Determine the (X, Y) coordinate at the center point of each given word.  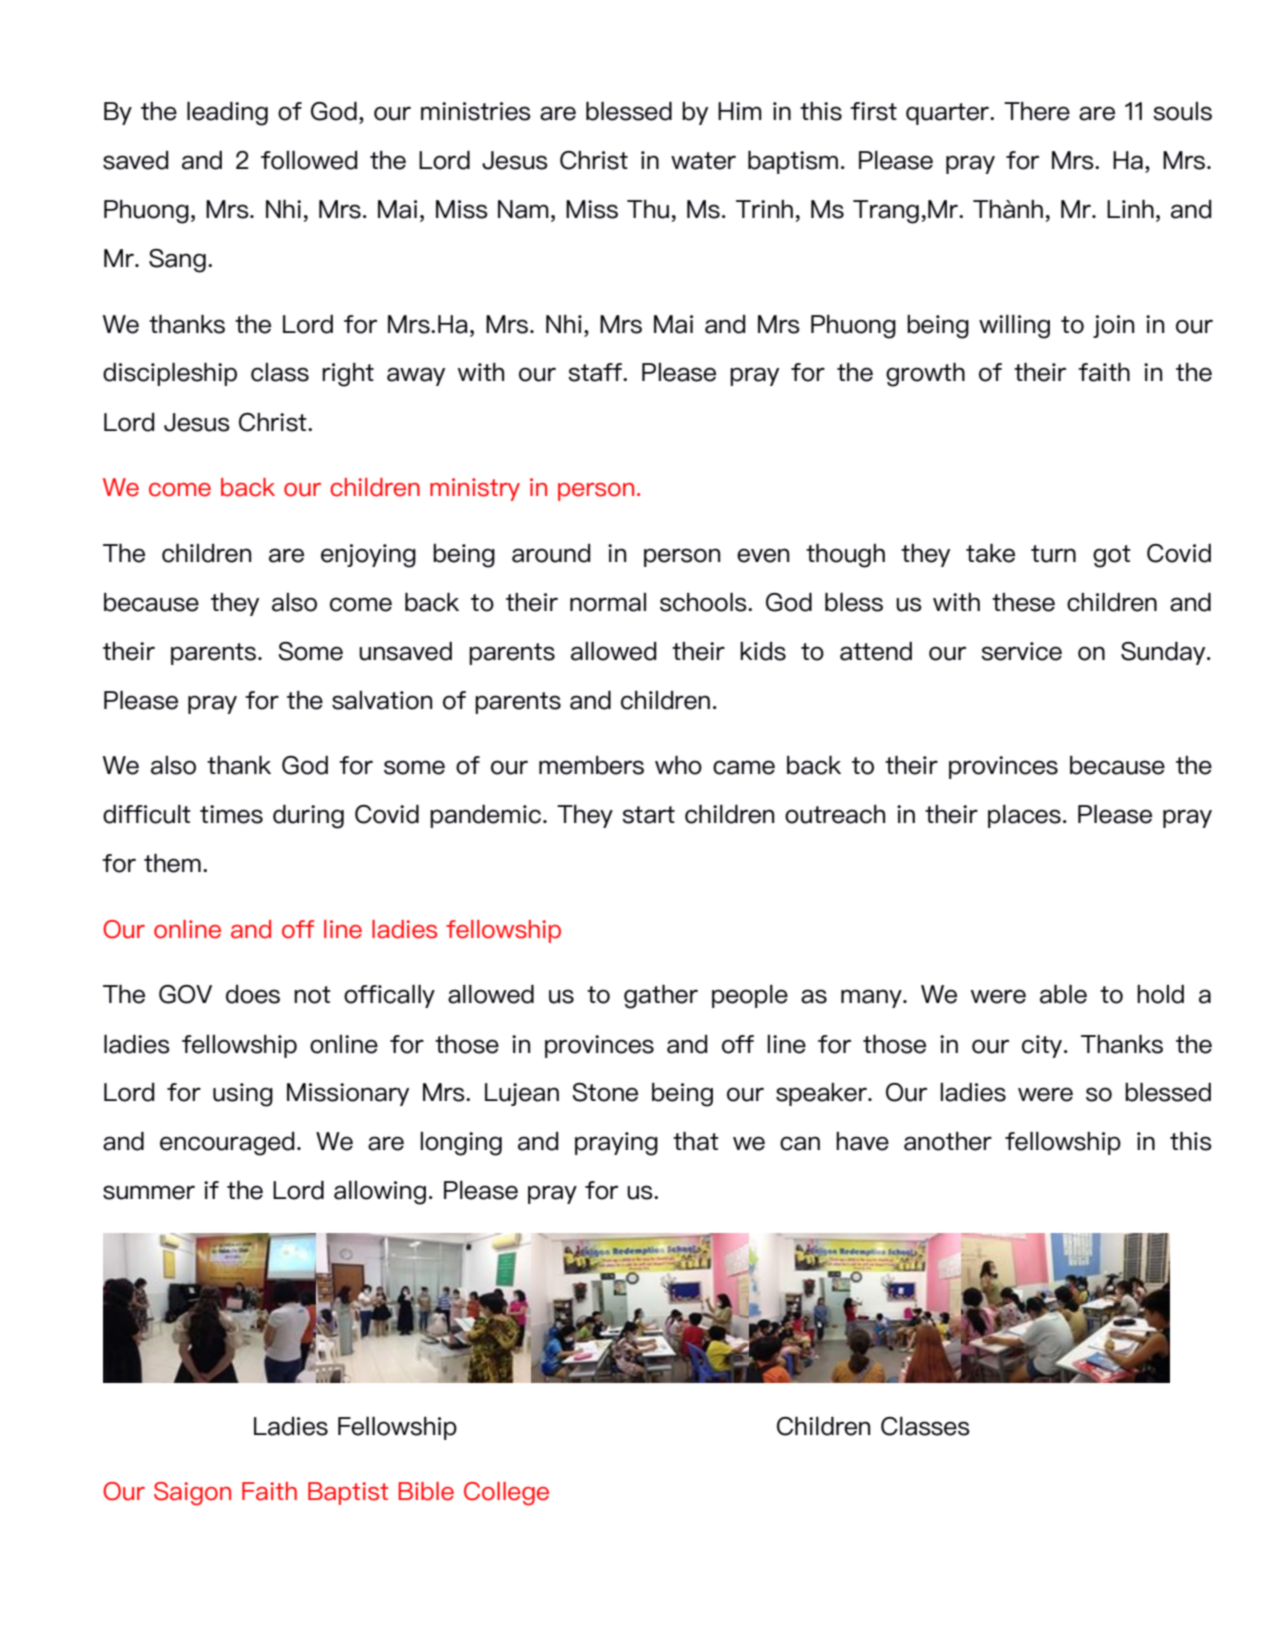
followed (309, 160)
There (1037, 111)
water (703, 161)
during (308, 817)
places (1024, 816)
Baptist (348, 1493)
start (648, 815)
